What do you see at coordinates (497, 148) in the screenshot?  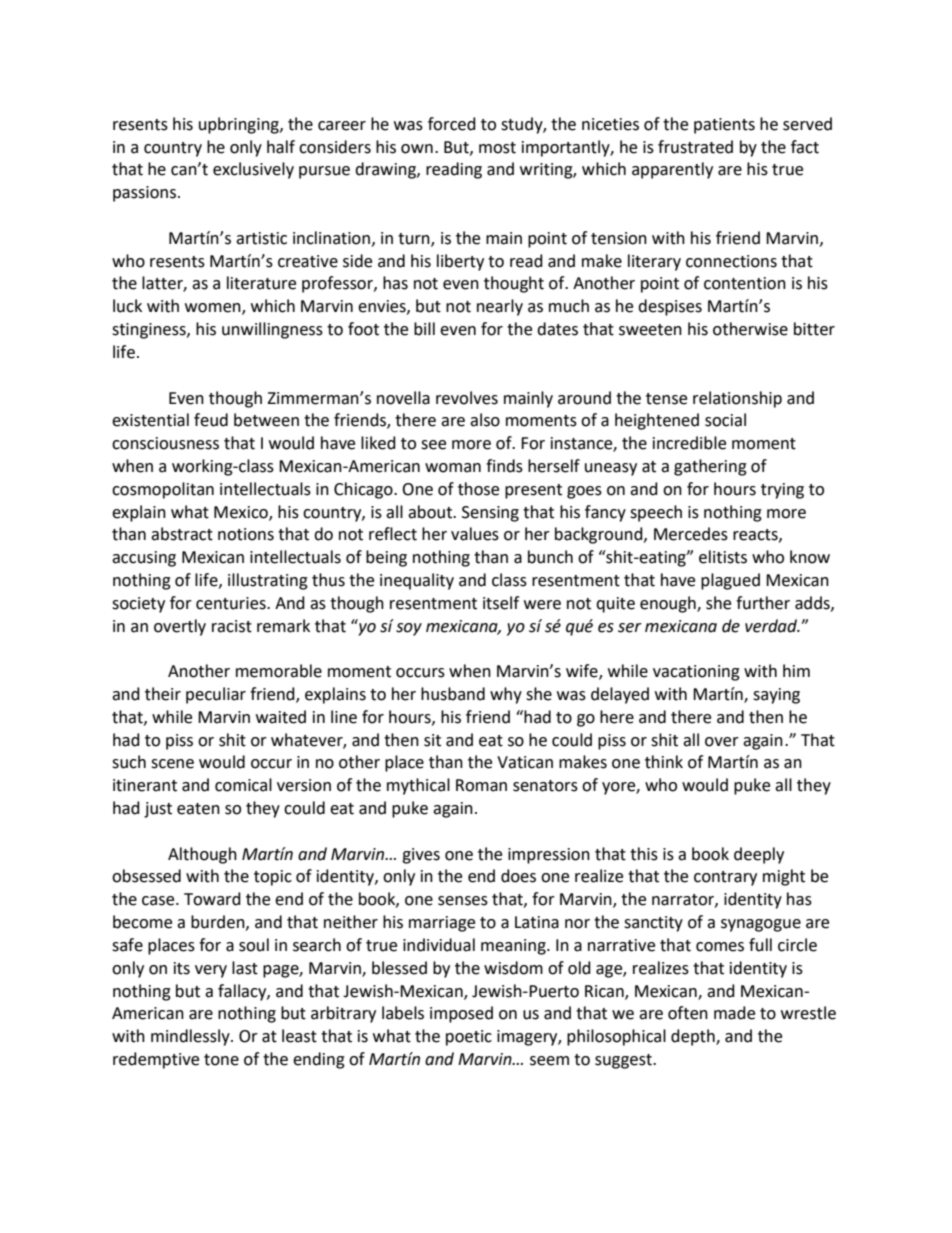 I see `most` at bounding box center [497, 148].
